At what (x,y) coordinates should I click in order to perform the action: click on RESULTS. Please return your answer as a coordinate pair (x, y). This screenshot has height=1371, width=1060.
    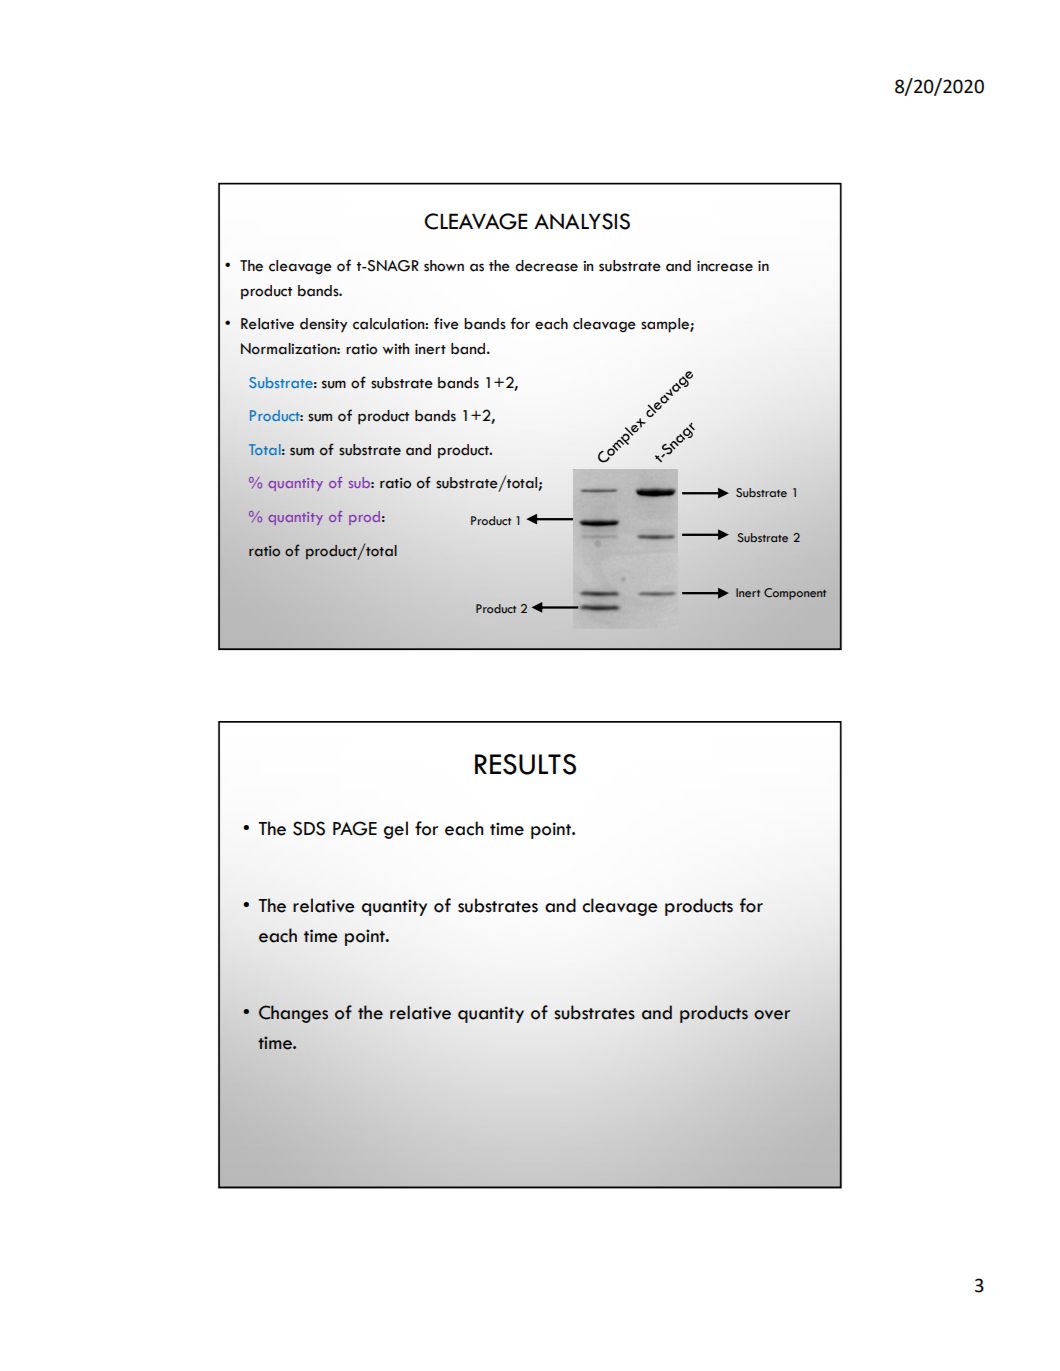
    Looking at the image, I should click on (525, 764).
